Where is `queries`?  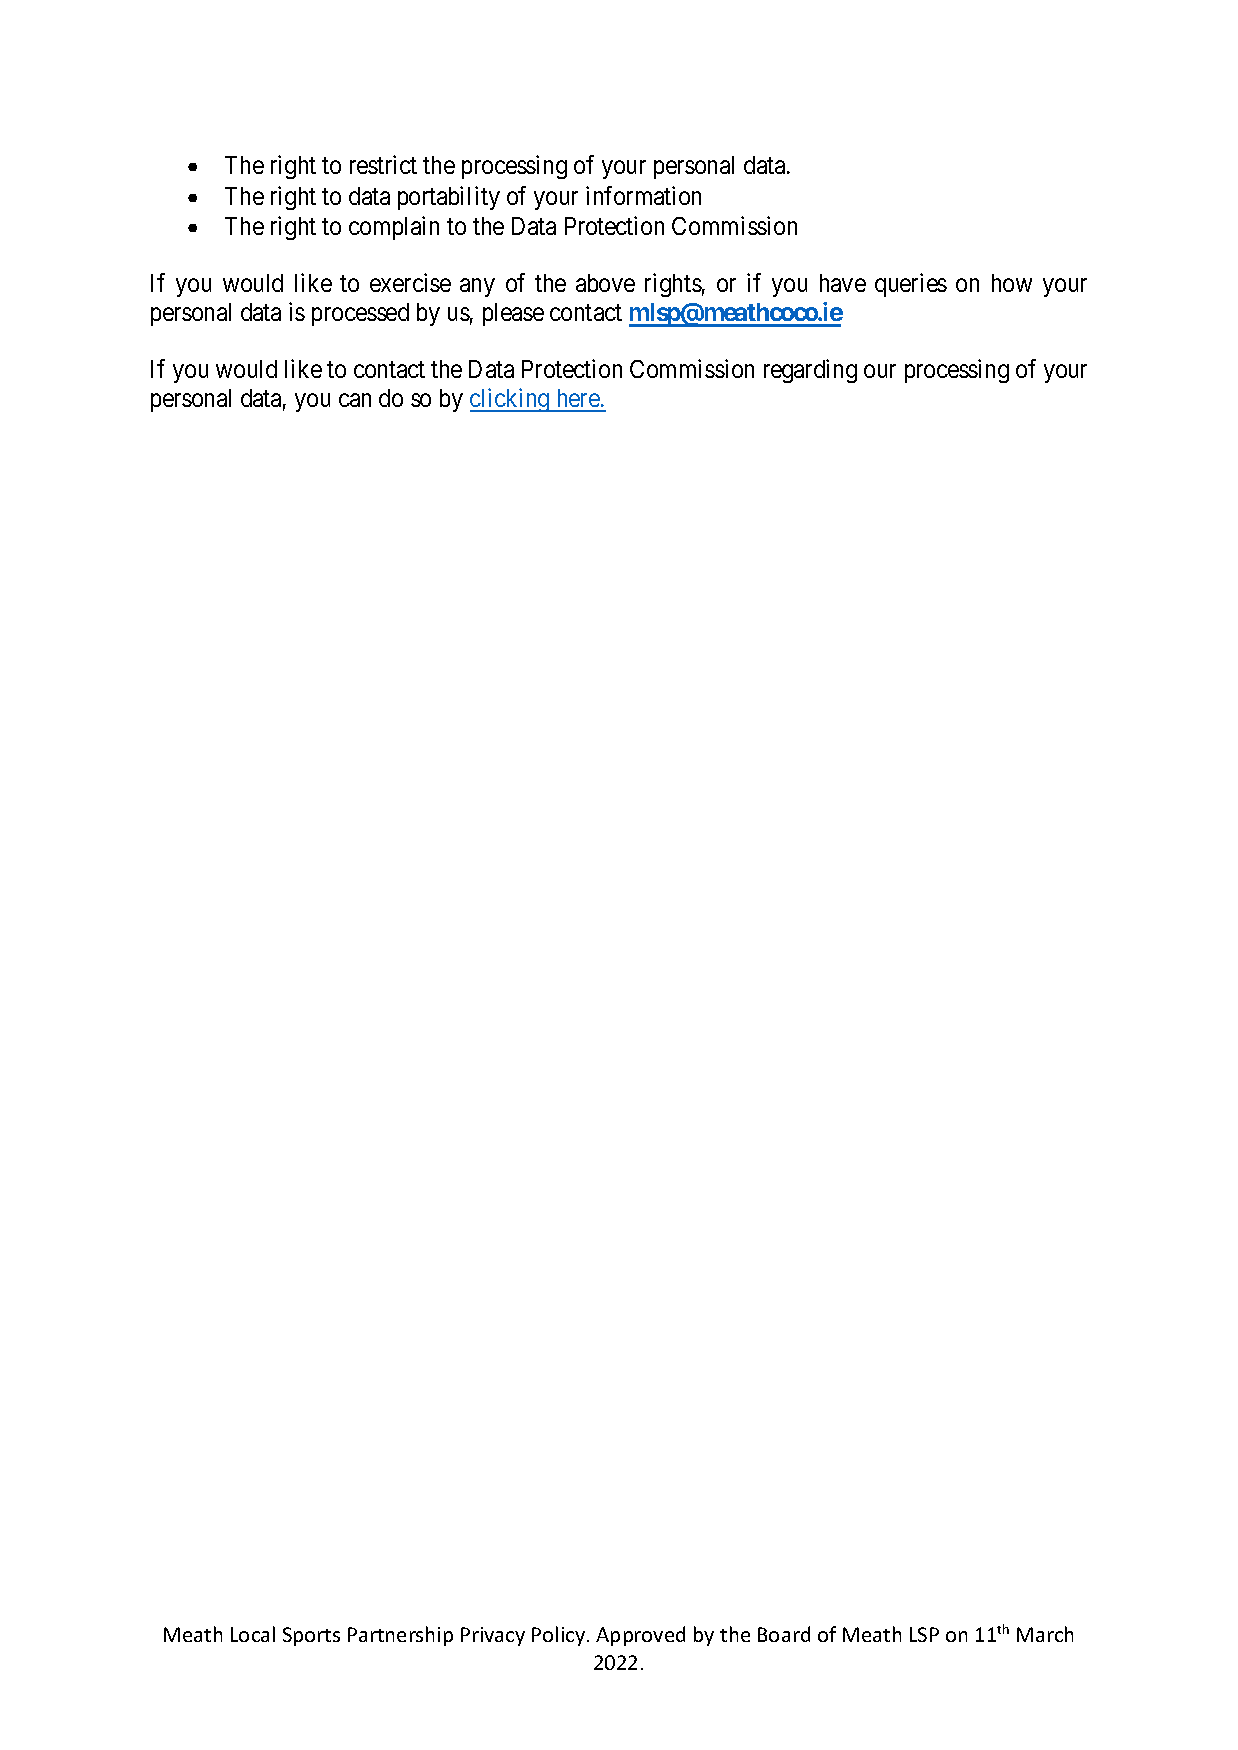 queries is located at coordinates (911, 285).
